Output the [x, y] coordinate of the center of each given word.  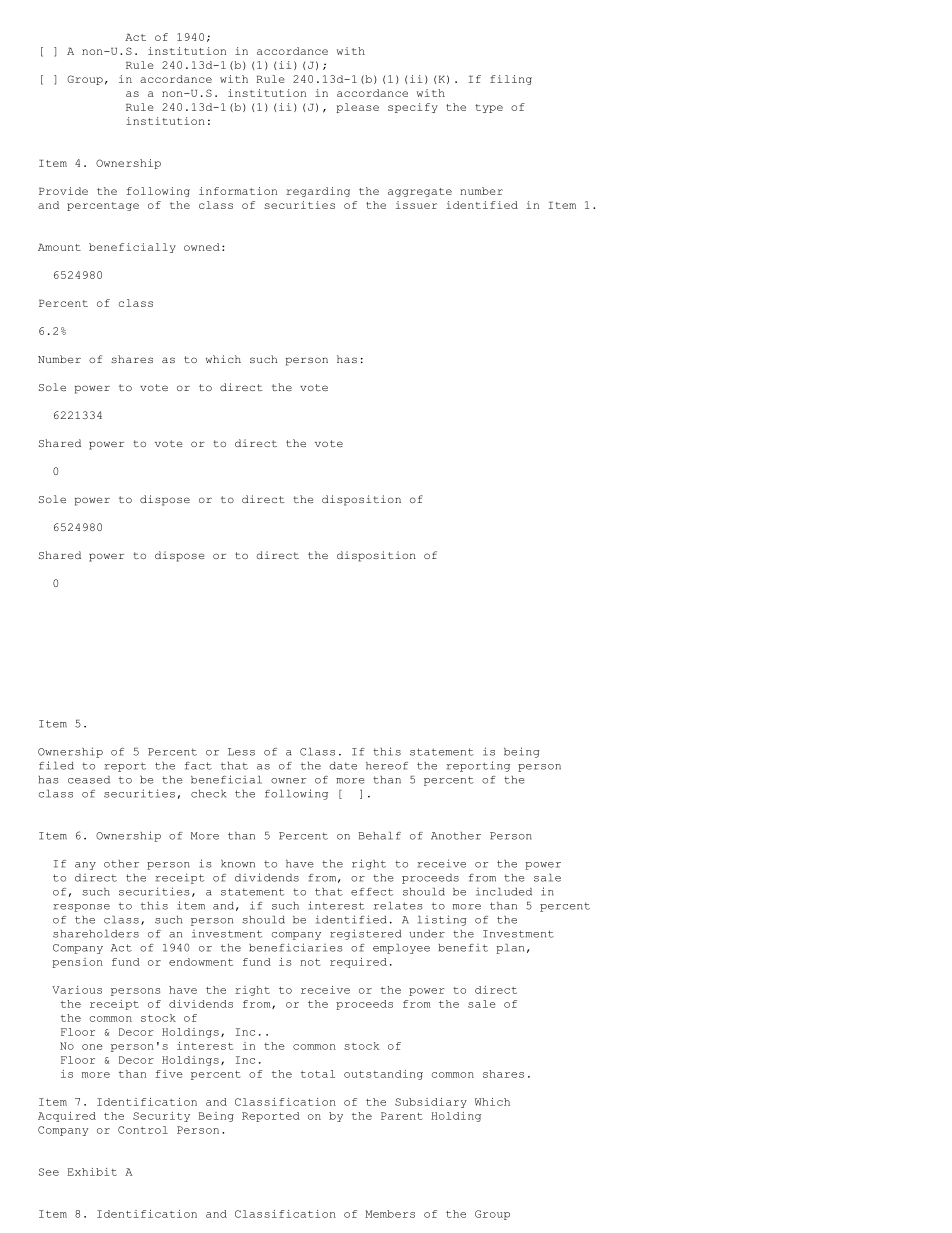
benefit [463, 948]
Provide [63, 191]
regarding [318, 192]
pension [77, 963]
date [343, 766]
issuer [416, 205]
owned [202, 247]
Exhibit [92, 1172]
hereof [387, 766]
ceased [89, 780]
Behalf [379, 836]
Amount [59, 247]
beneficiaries [295, 947]
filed [56, 765]
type [489, 108]
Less [241, 752]
